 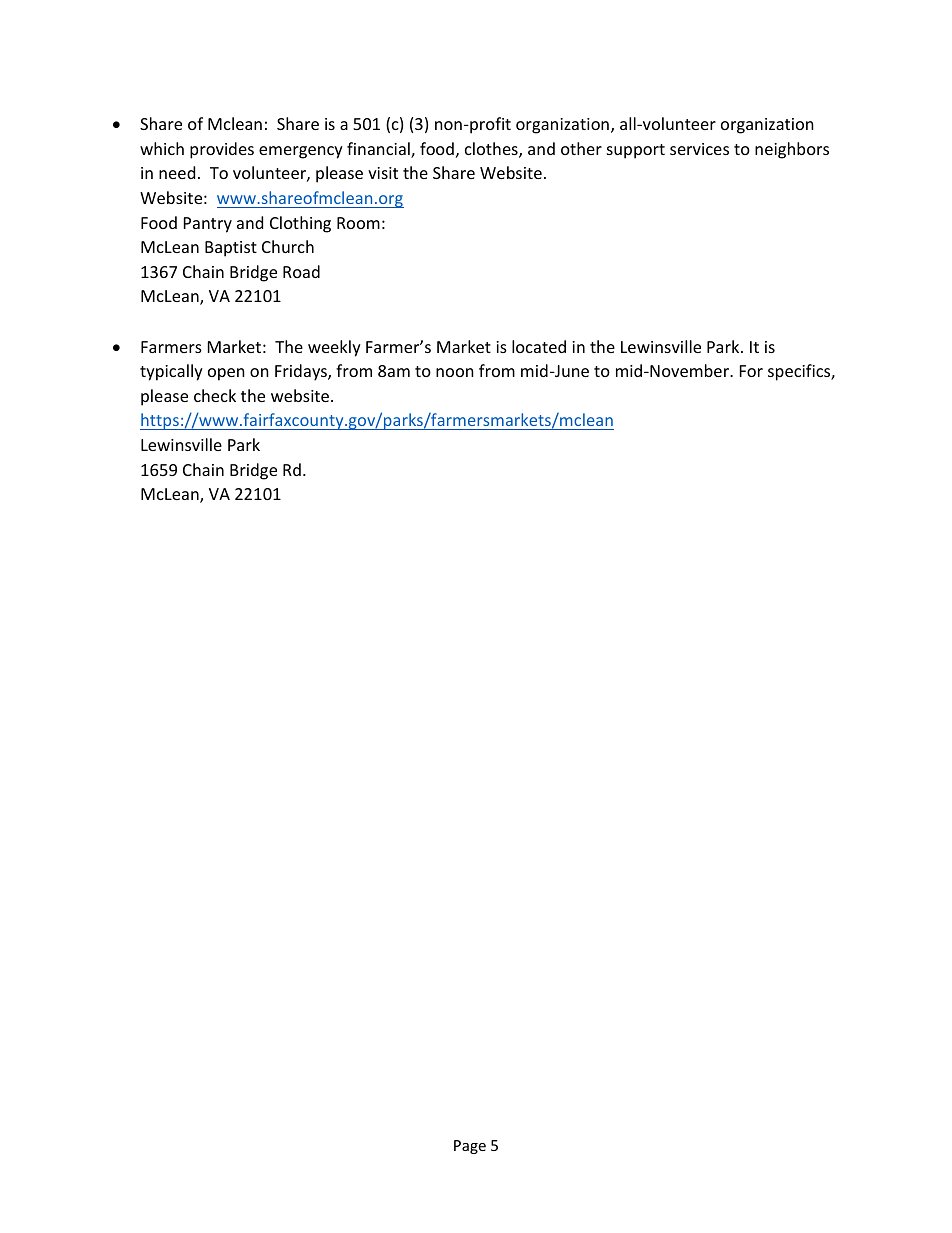 I want to click on open, so click(x=226, y=374).
